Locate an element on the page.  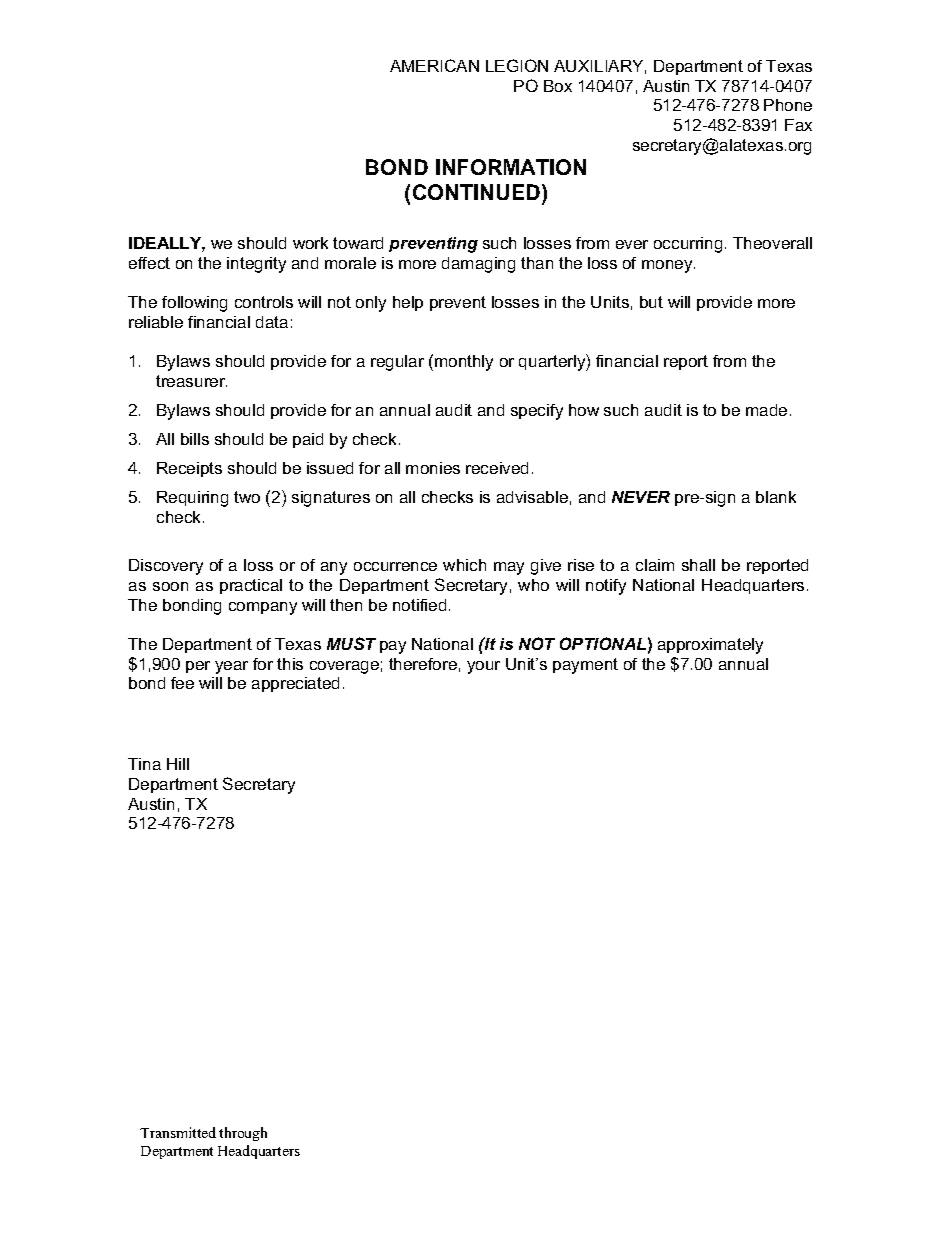
Hill is located at coordinates (178, 764).
